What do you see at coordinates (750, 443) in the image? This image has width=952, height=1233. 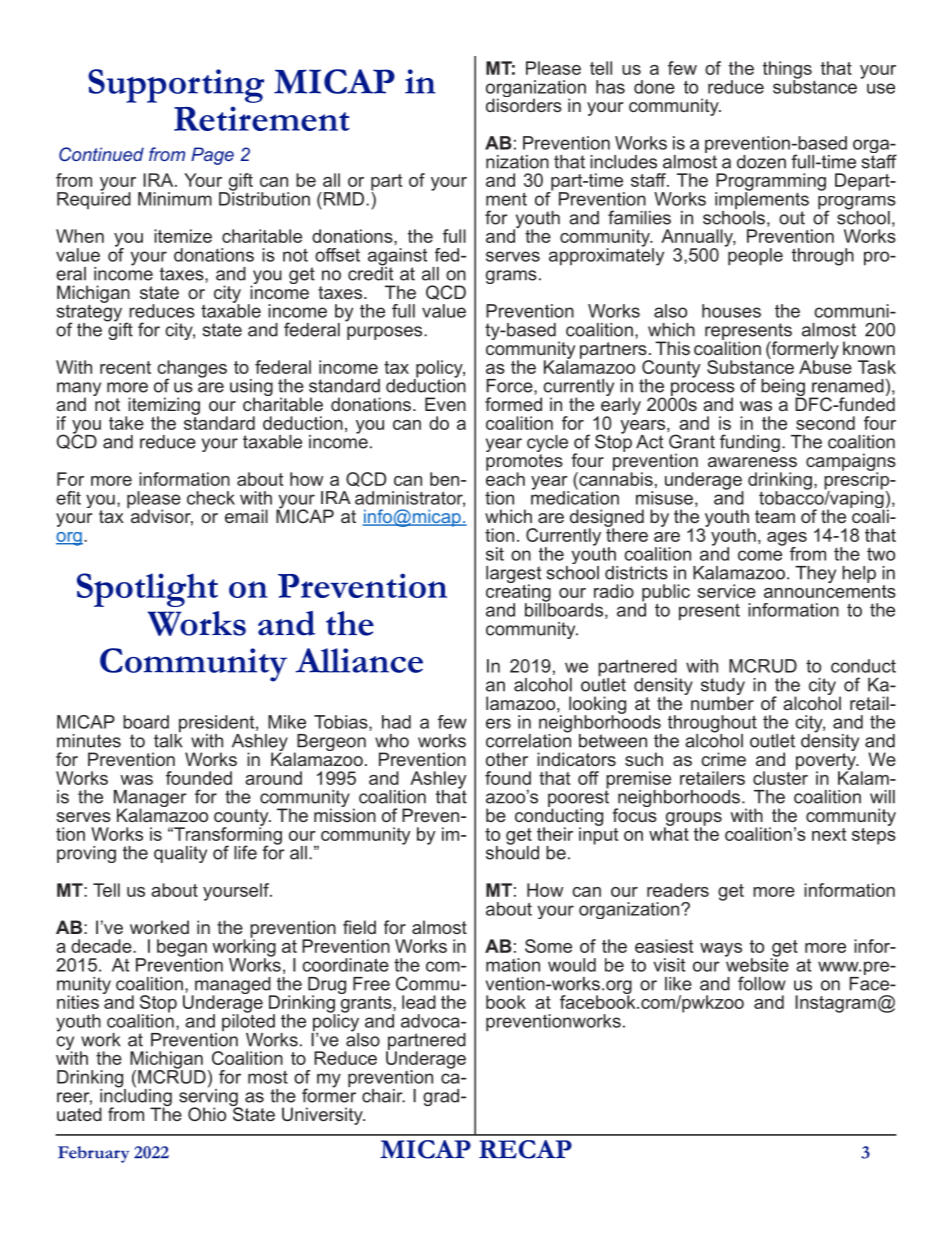 I see `funding` at bounding box center [750, 443].
